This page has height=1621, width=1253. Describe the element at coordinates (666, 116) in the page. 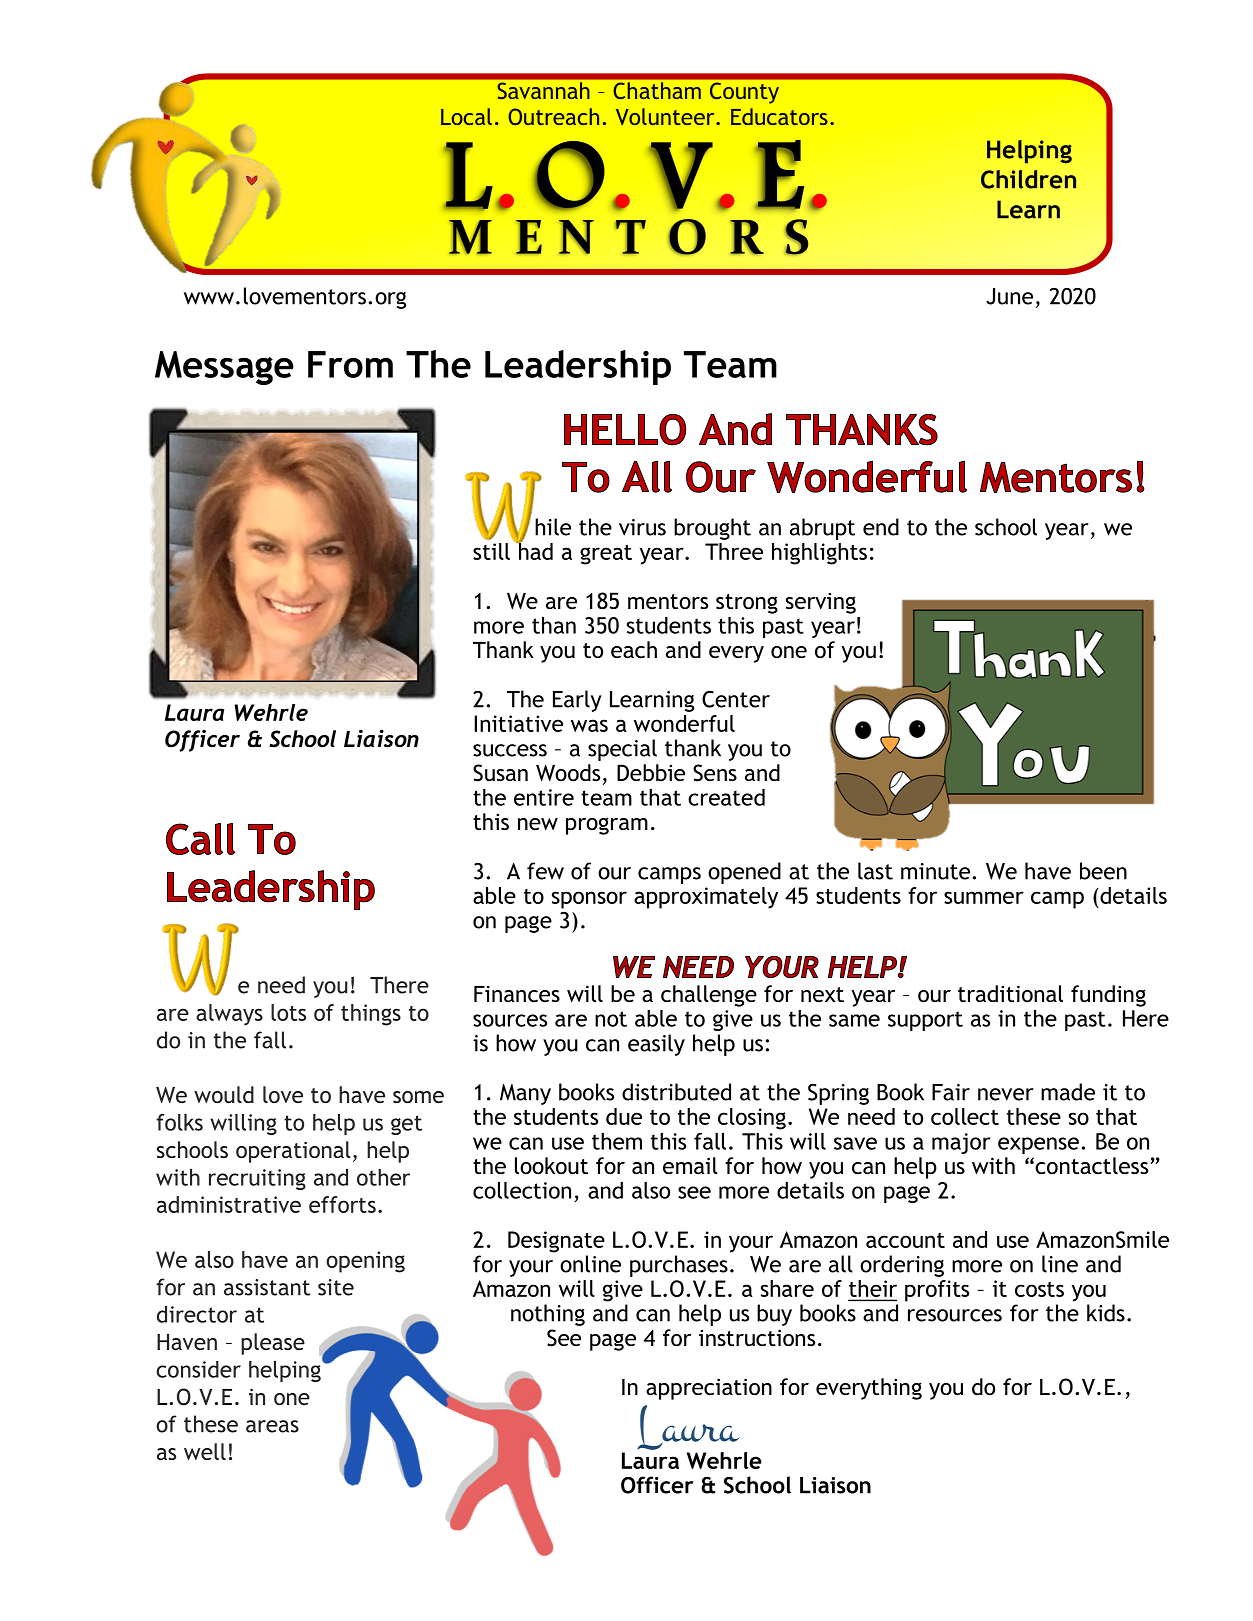

I see `Volunteer` at that location.
